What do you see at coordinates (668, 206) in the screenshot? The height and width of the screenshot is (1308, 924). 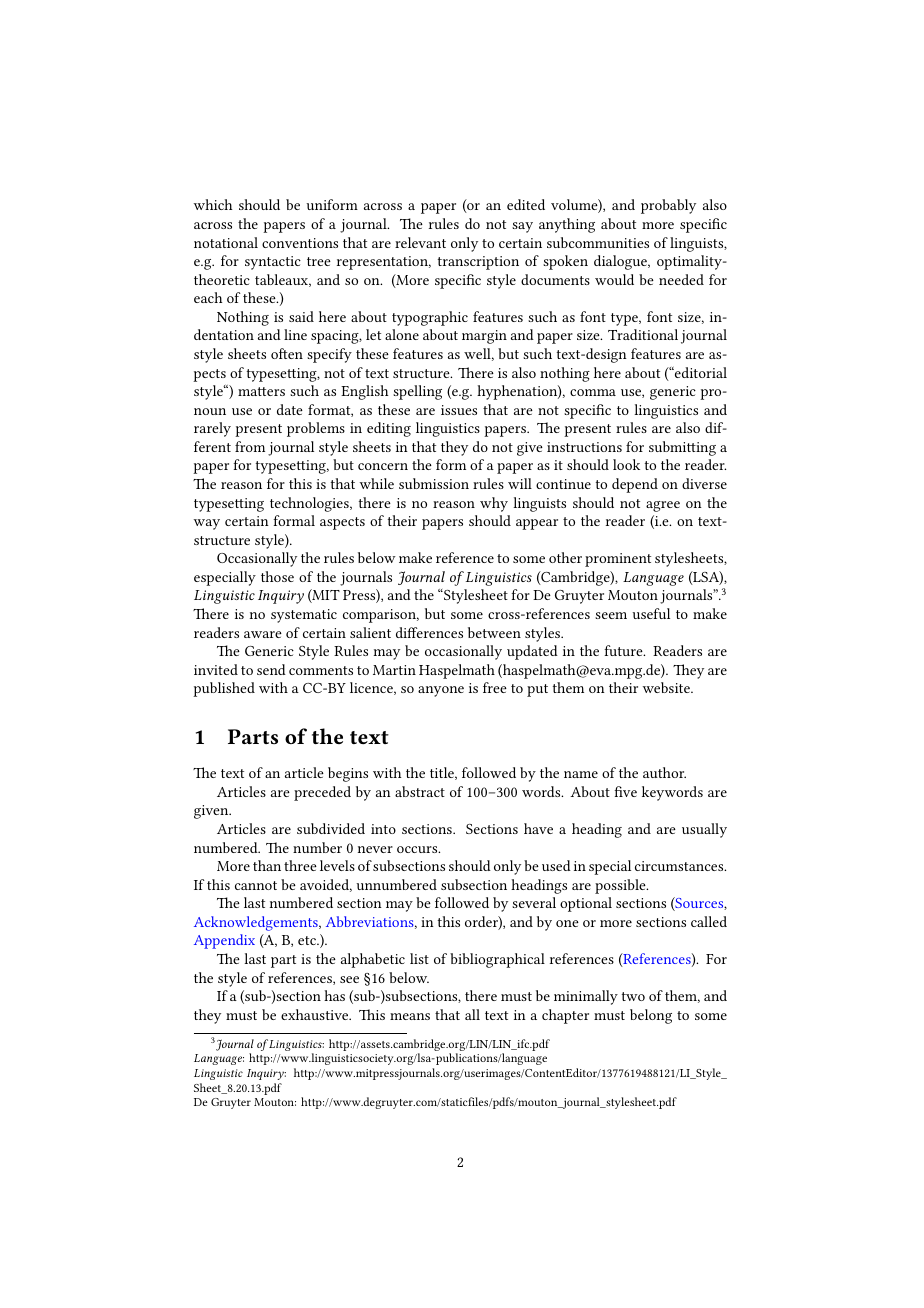 I see `probably` at bounding box center [668, 206].
